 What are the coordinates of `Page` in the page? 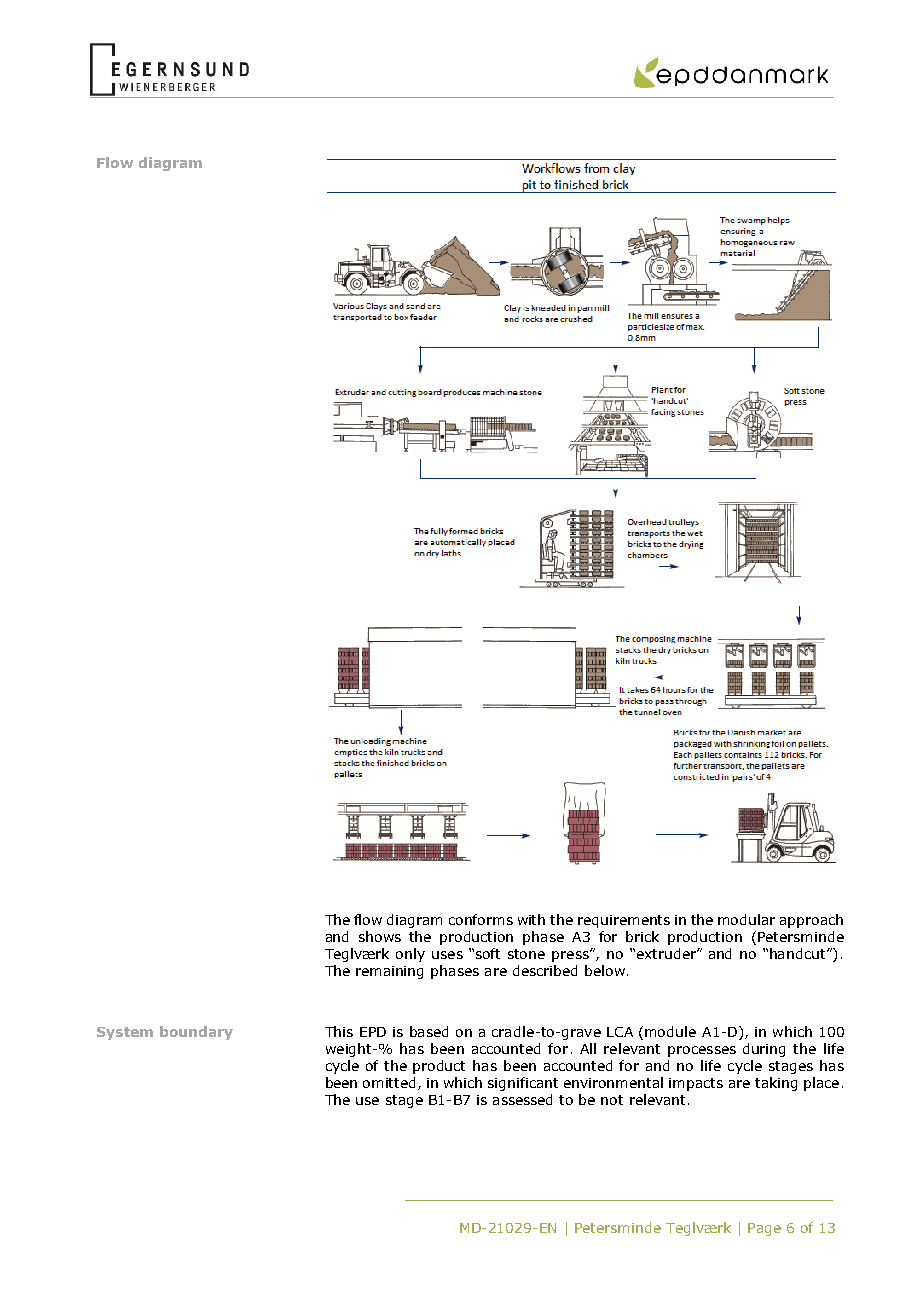 It's located at (764, 1229).
